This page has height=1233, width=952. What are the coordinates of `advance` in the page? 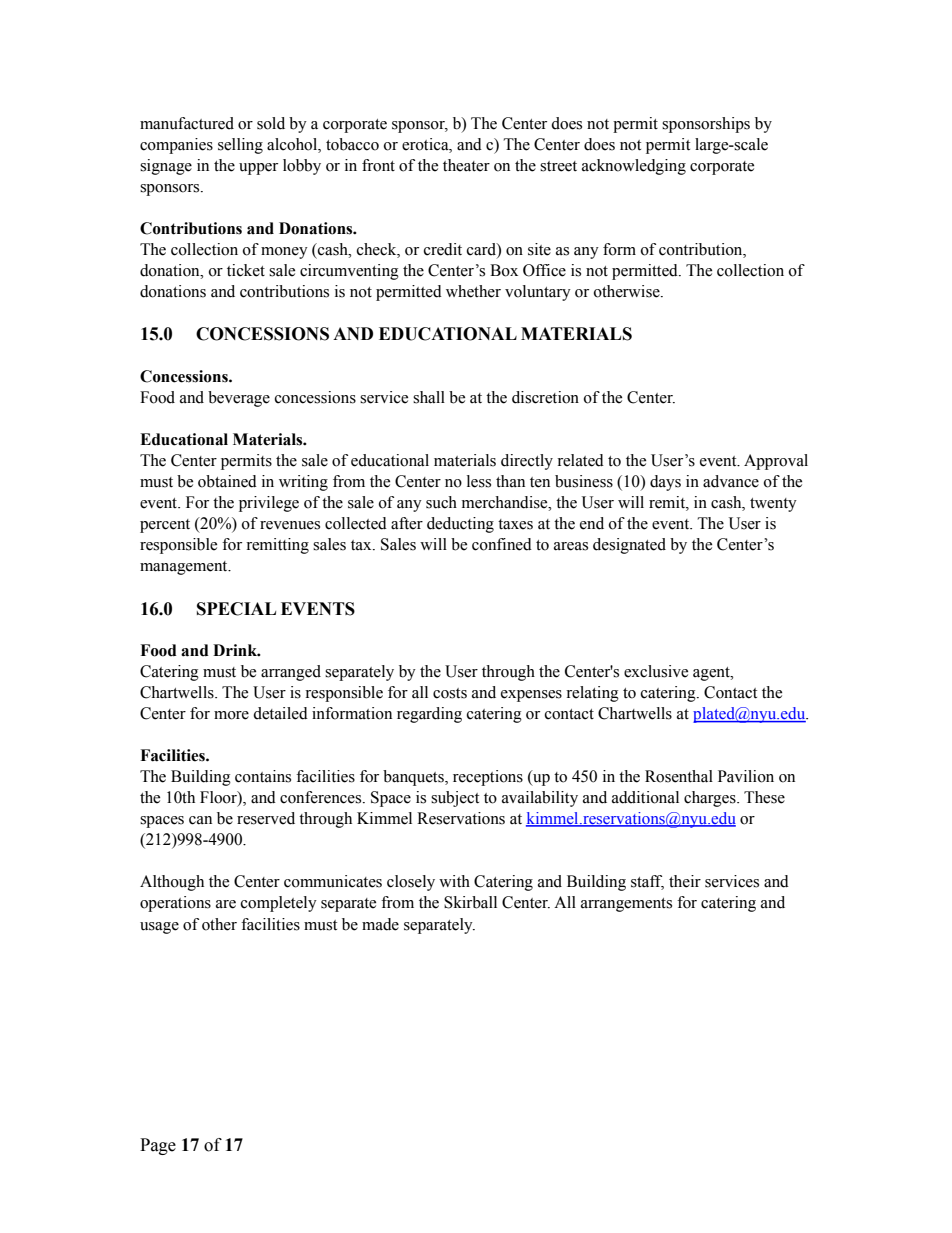 It's located at (731, 481).
